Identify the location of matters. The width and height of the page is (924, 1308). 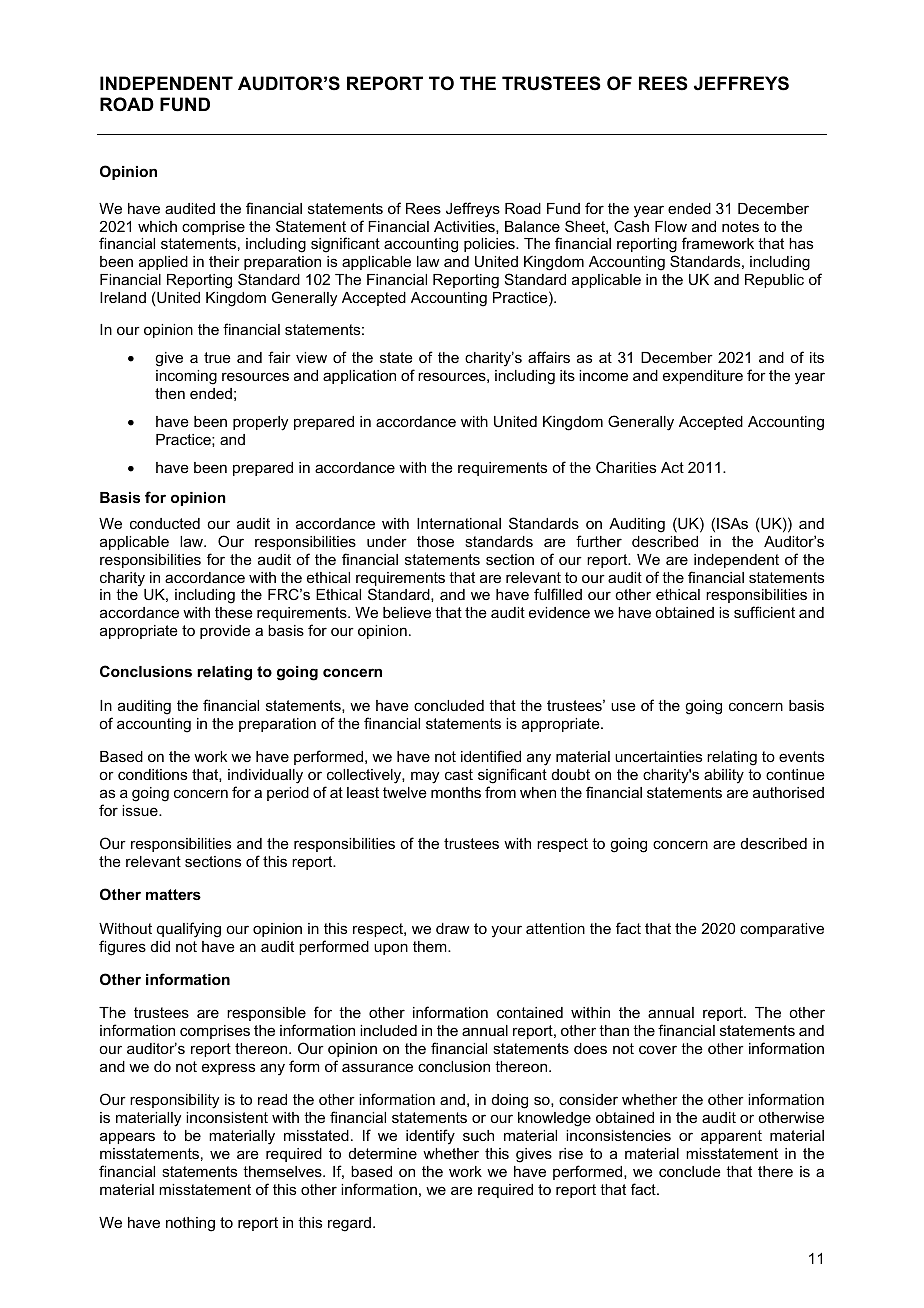
(173, 894).
